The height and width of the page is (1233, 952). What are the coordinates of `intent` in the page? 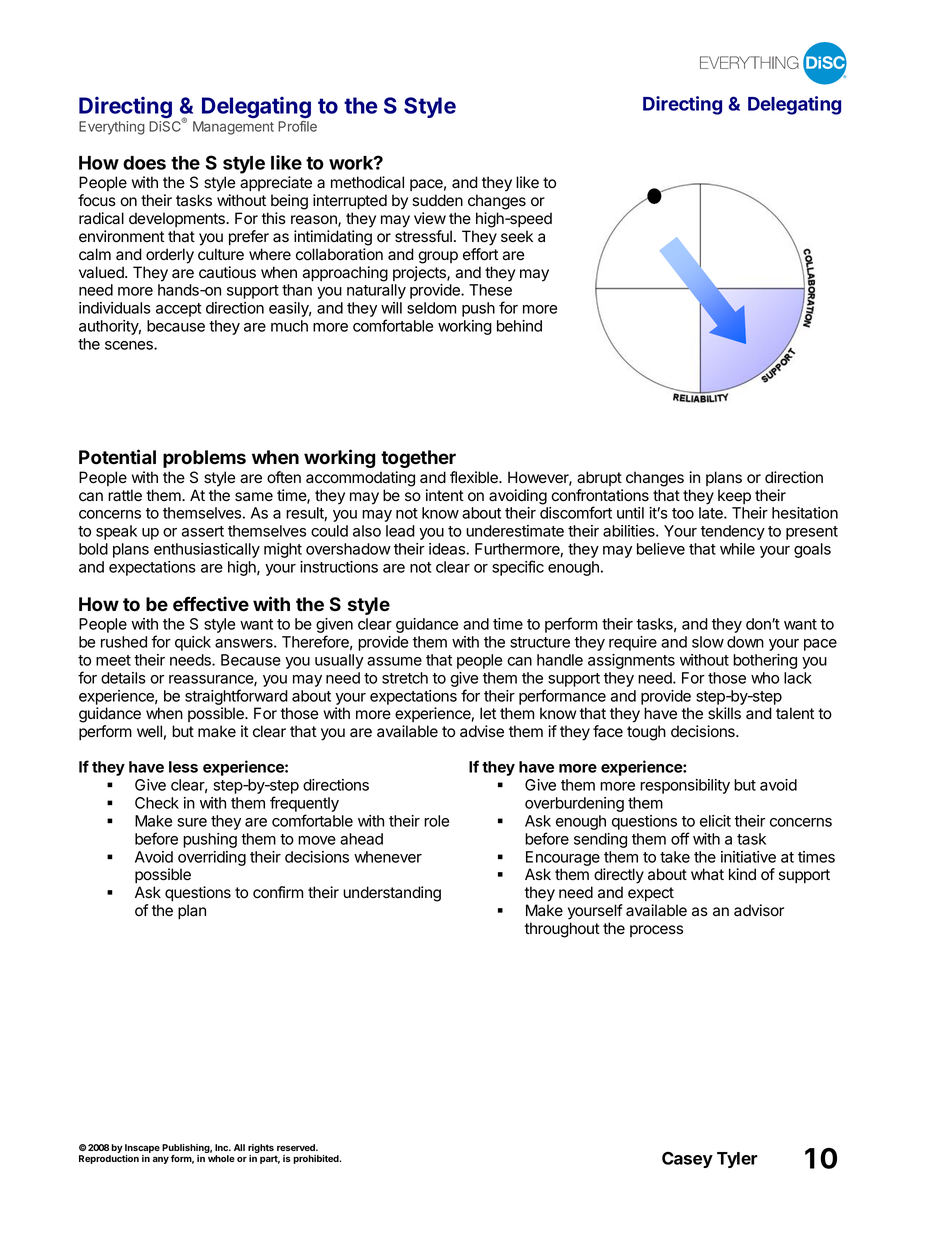 It's located at (445, 495).
